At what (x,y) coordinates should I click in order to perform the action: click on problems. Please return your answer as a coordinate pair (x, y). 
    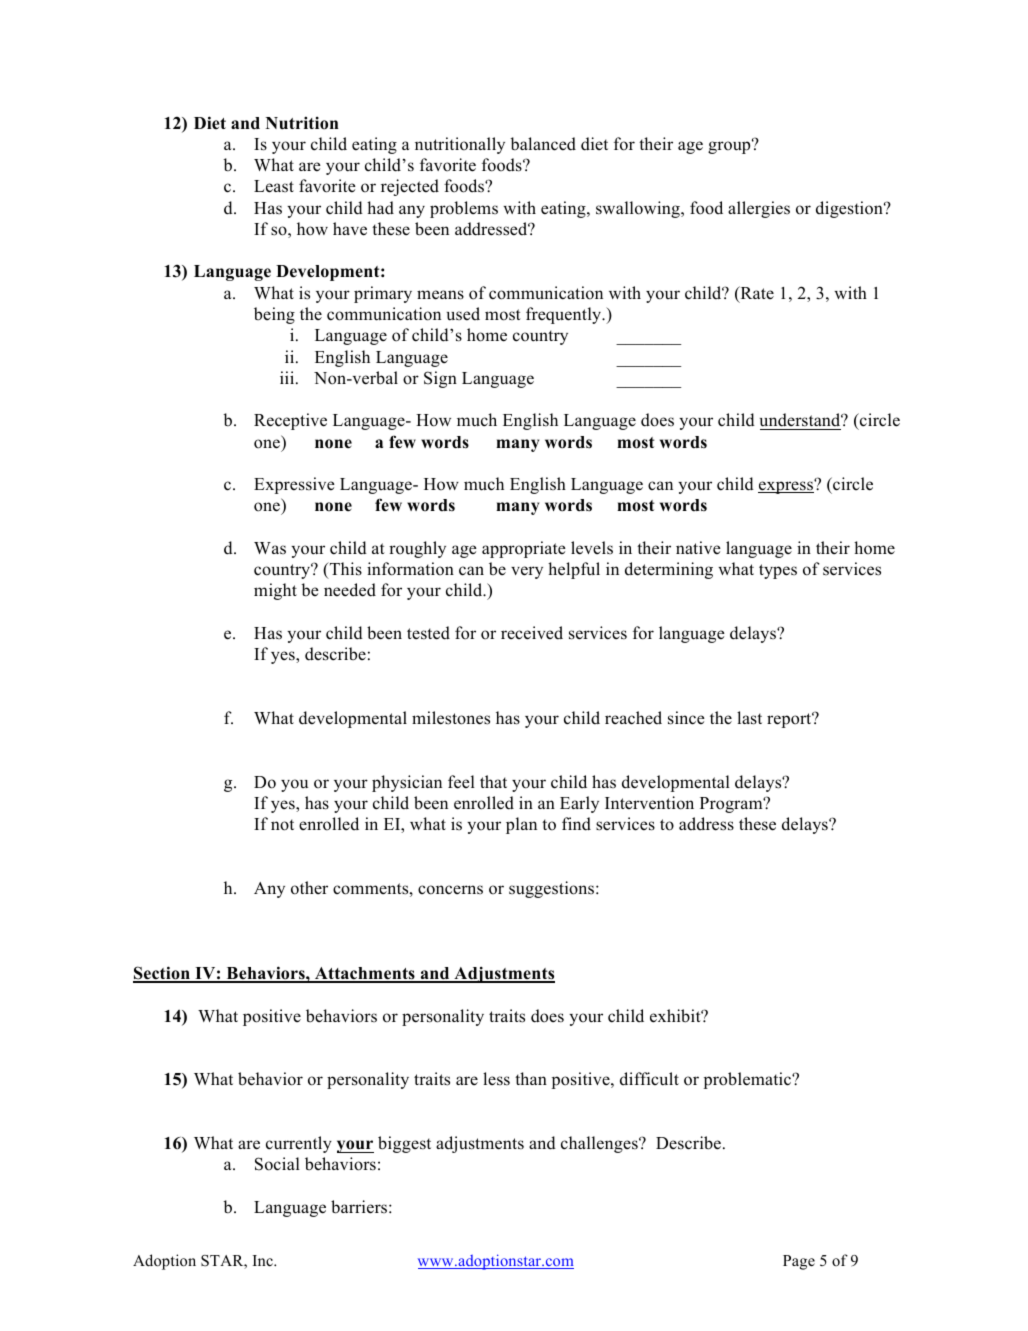
    Looking at the image, I should click on (464, 209).
